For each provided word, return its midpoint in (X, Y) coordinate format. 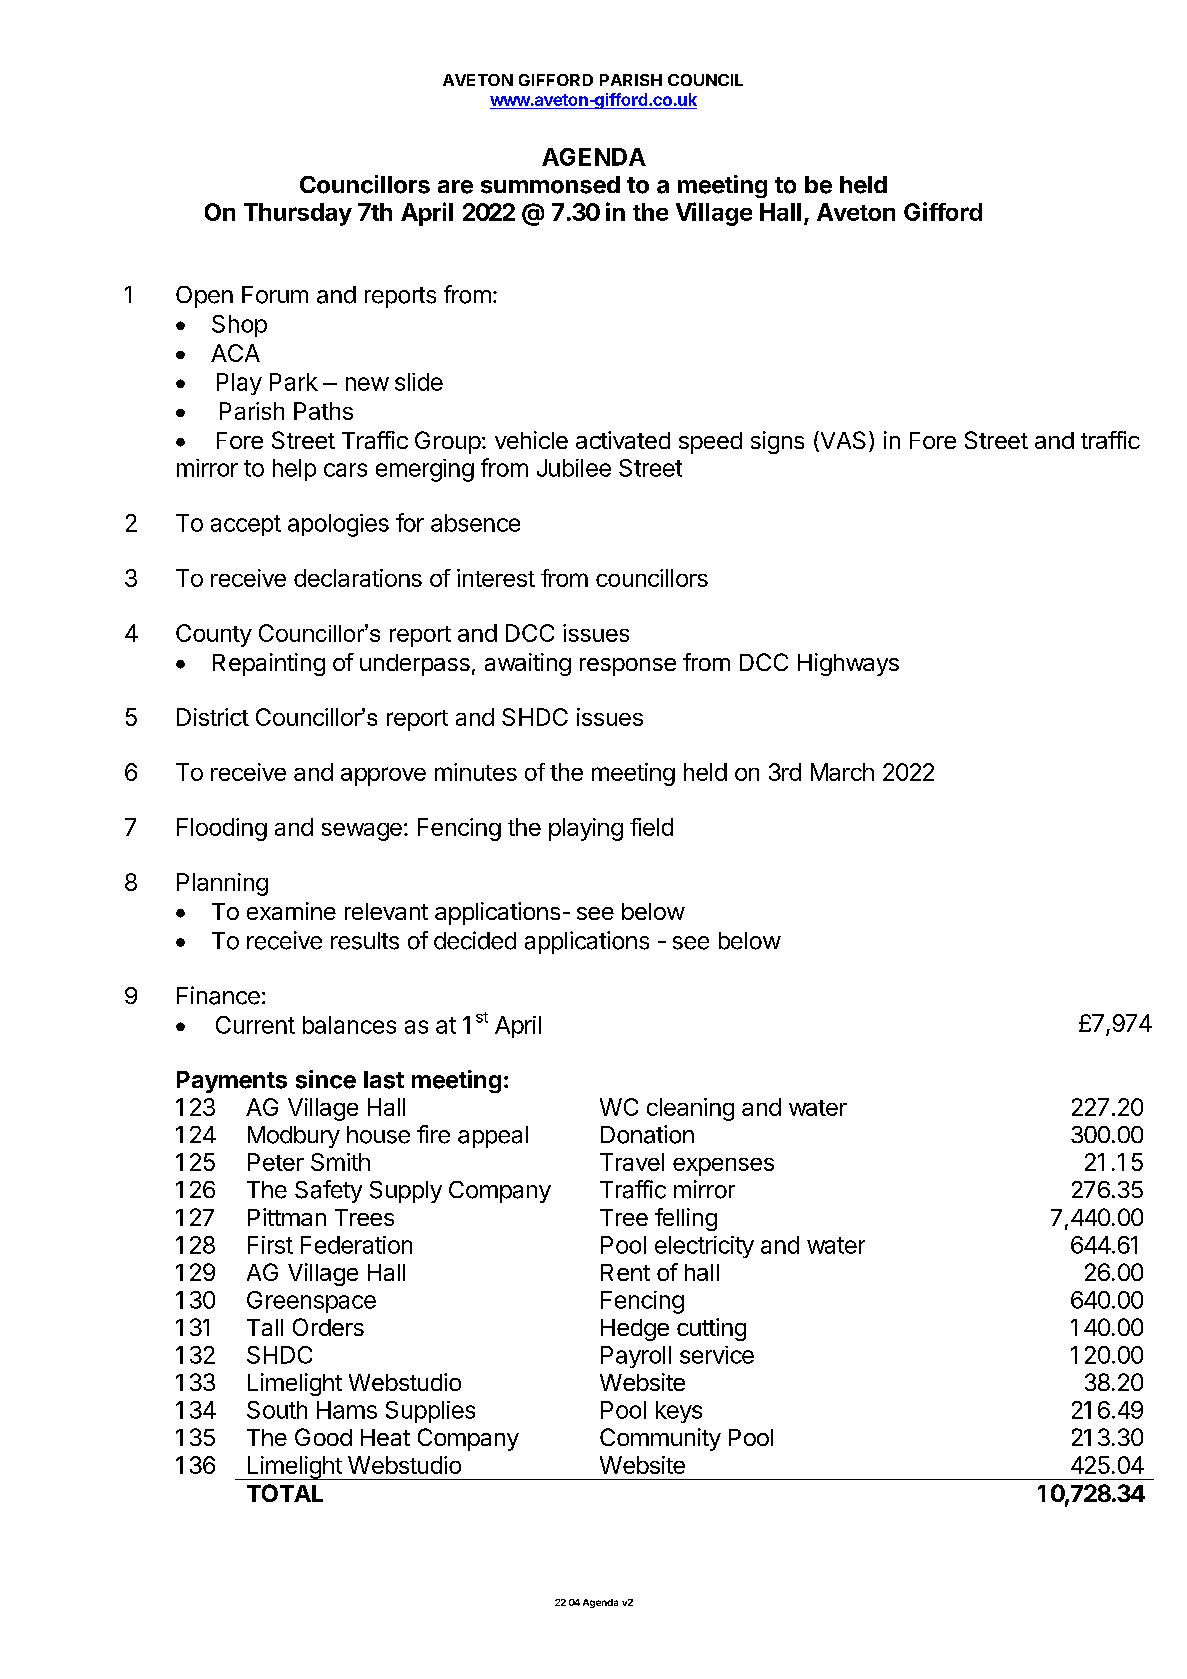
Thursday (298, 214)
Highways (848, 664)
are (455, 187)
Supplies (430, 1412)
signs (777, 442)
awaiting (528, 664)
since (326, 1079)
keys (679, 1412)
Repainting (269, 664)
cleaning (690, 1109)
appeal (493, 1137)
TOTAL (285, 1493)
